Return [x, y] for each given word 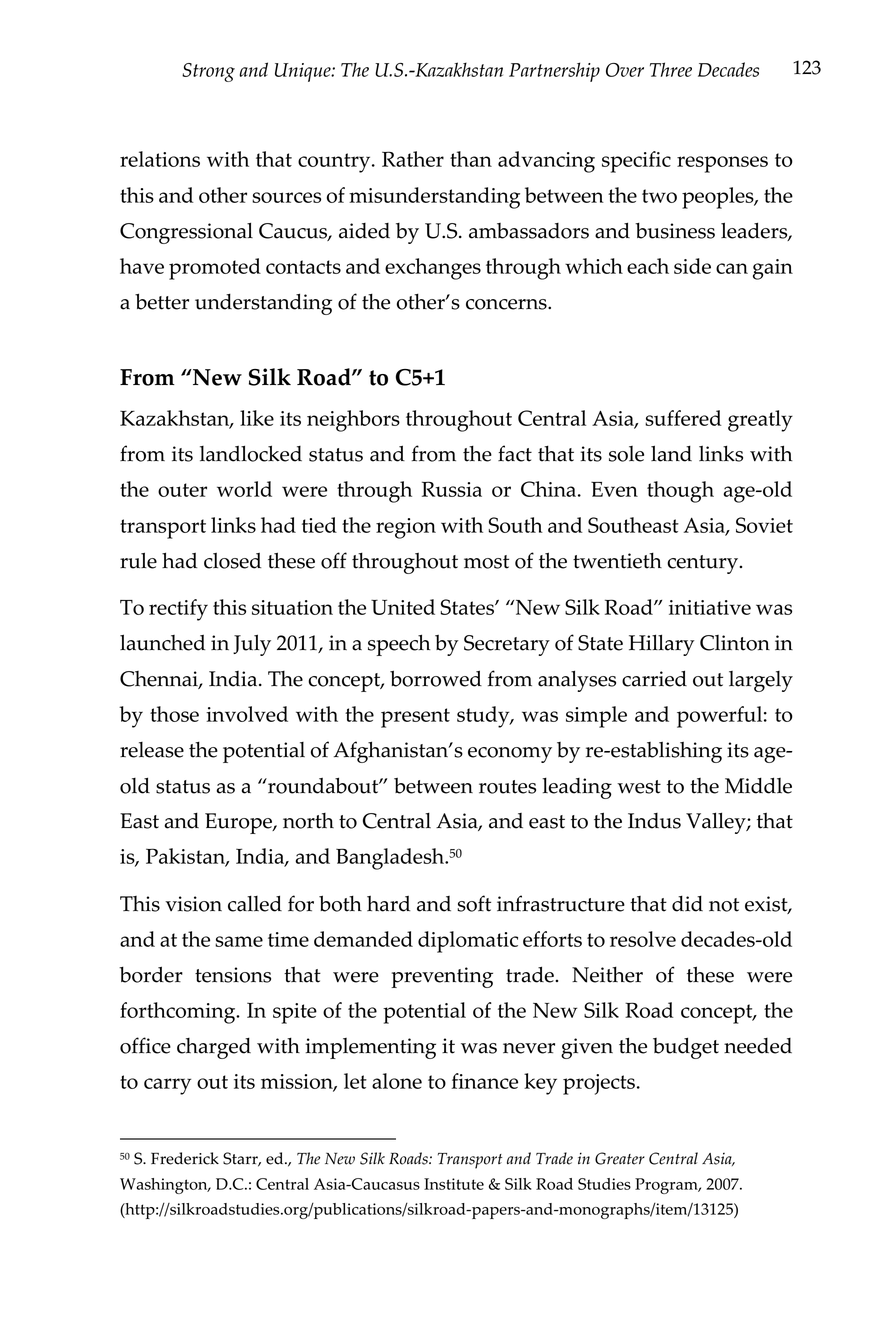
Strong [208, 72]
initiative [710, 607]
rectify [178, 610]
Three [671, 69]
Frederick [185, 1158]
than [471, 159]
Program [667, 1186]
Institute [454, 1184]
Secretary [507, 645]
